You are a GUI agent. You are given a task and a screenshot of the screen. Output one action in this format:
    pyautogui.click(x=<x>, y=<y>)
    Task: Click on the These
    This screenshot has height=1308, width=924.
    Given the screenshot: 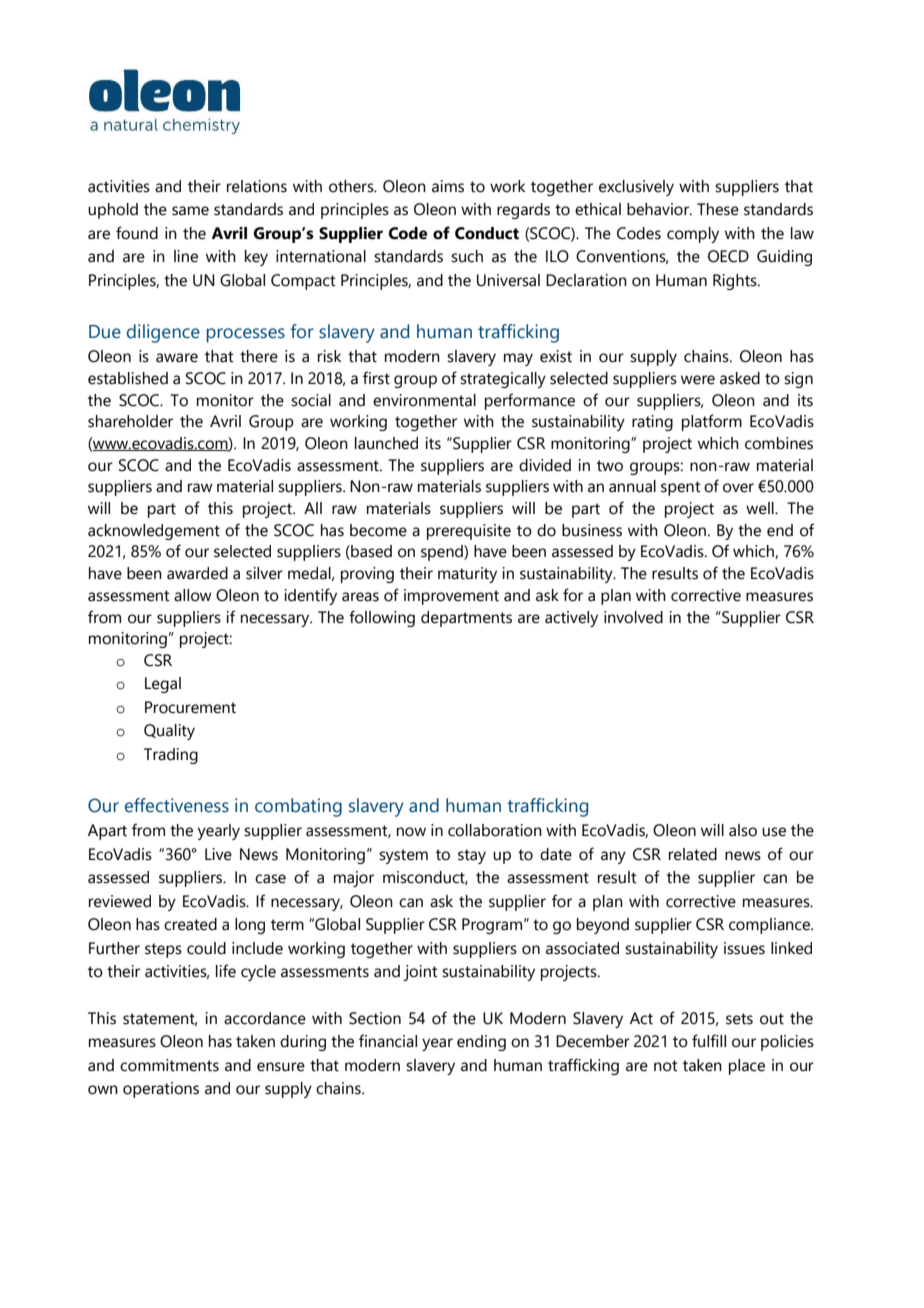 What is the action you would take?
    pyautogui.click(x=718, y=209)
